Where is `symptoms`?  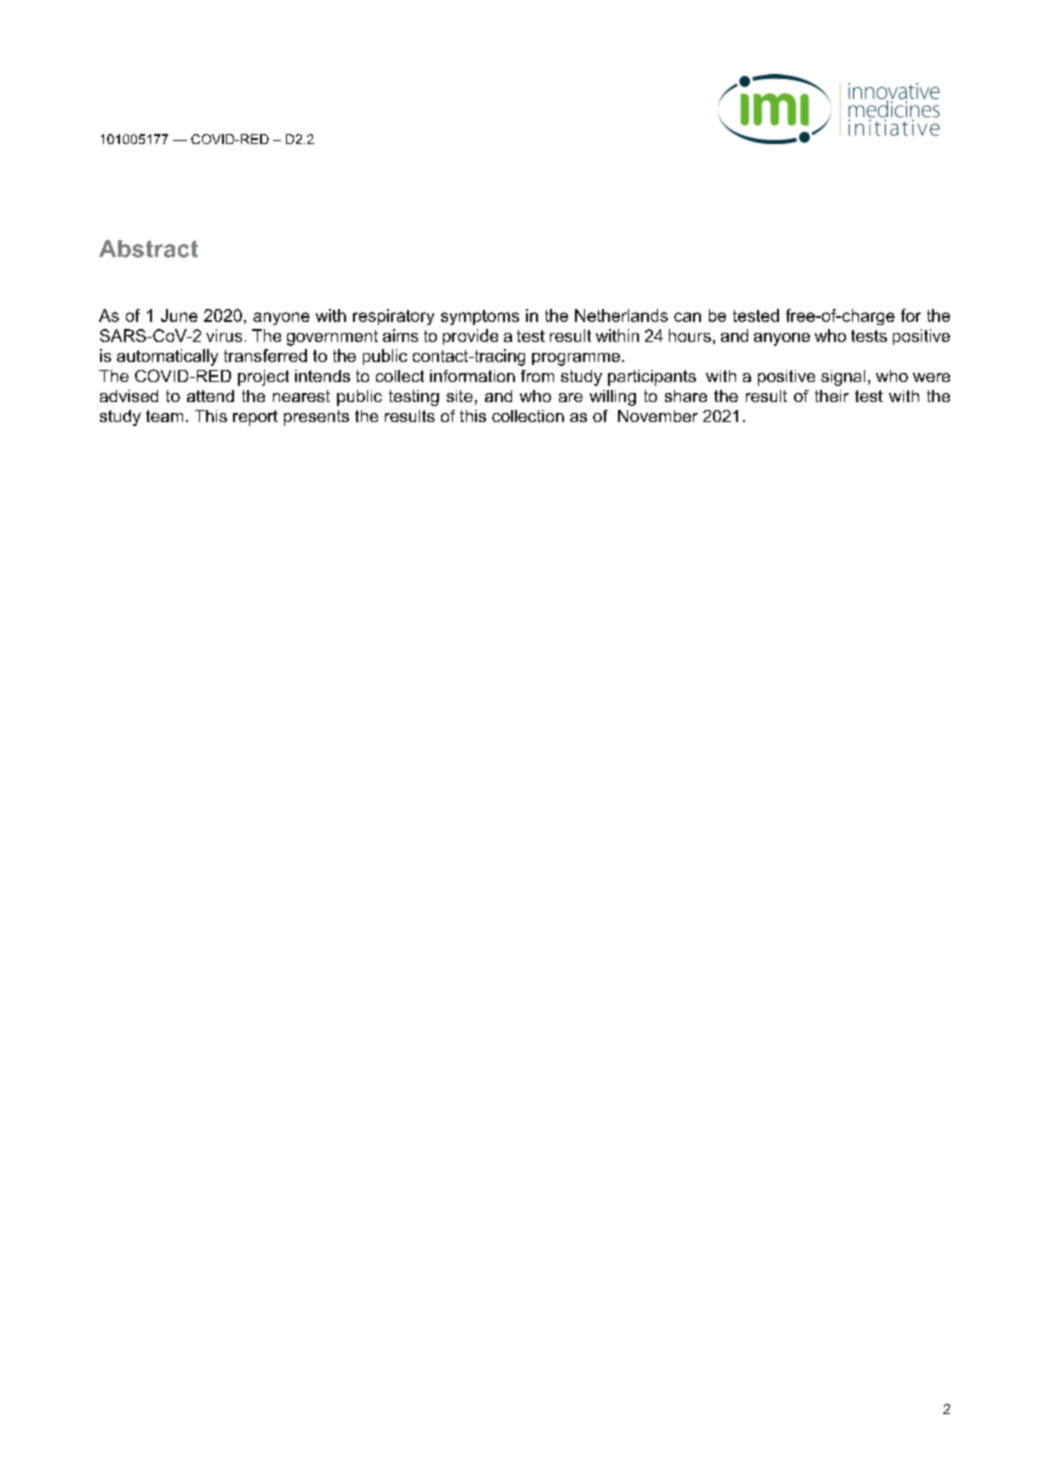 symptoms is located at coordinates (480, 317).
